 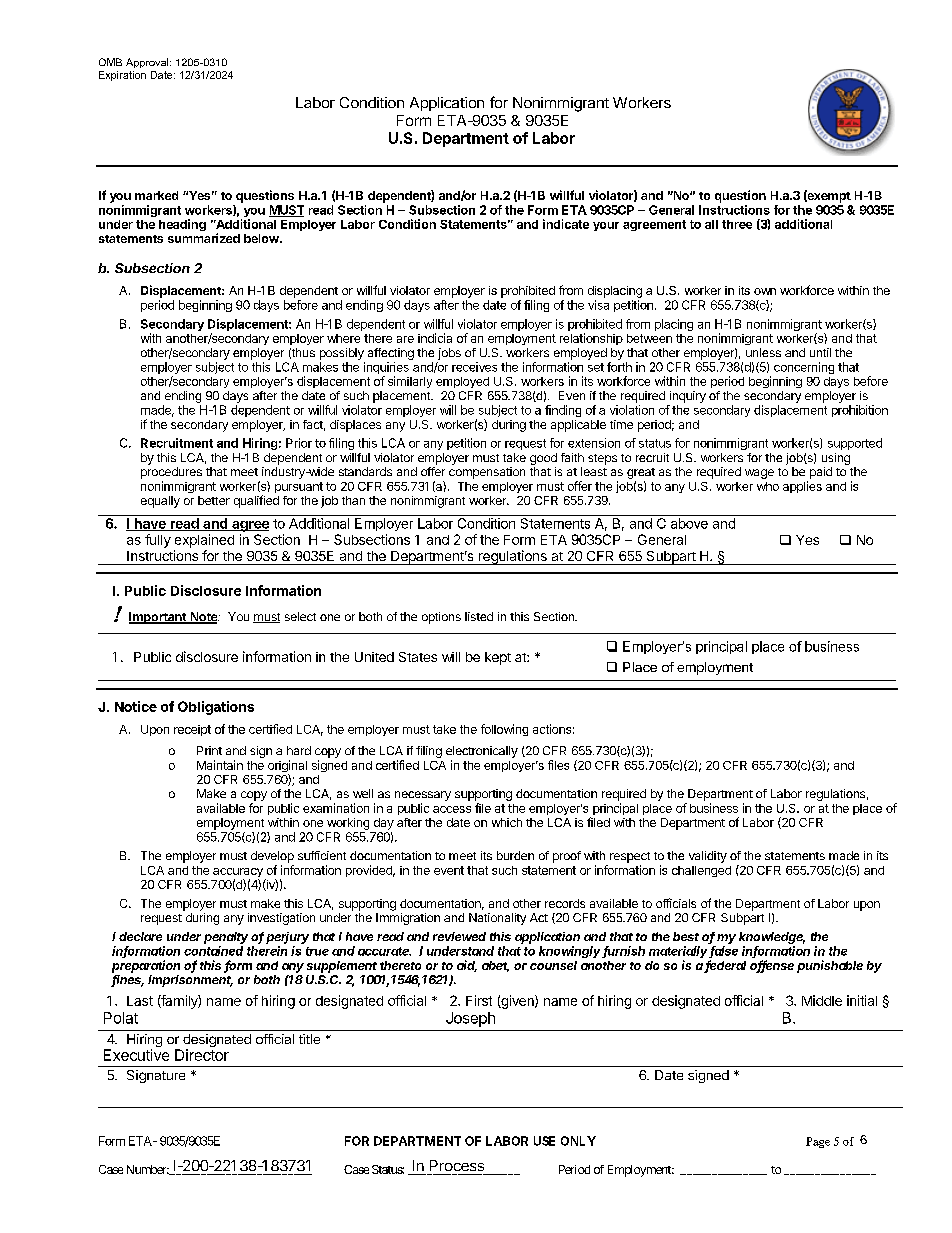 What do you see at coordinates (818, 1142) in the image?
I see `Page` at bounding box center [818, 1142].
